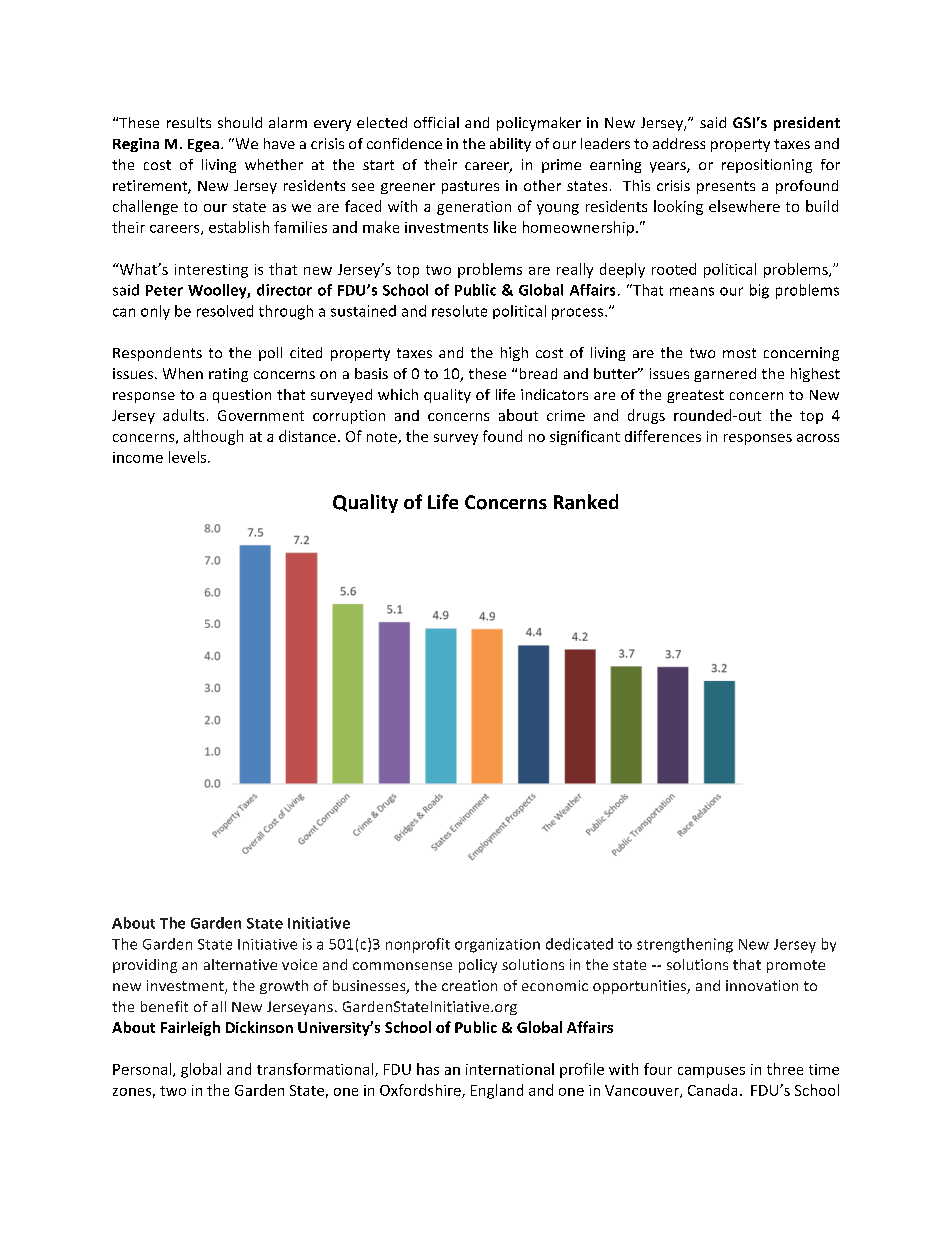 The width and height of the screenshot is (952, 1233). I want to click on campuses, so click(711, 1072).
